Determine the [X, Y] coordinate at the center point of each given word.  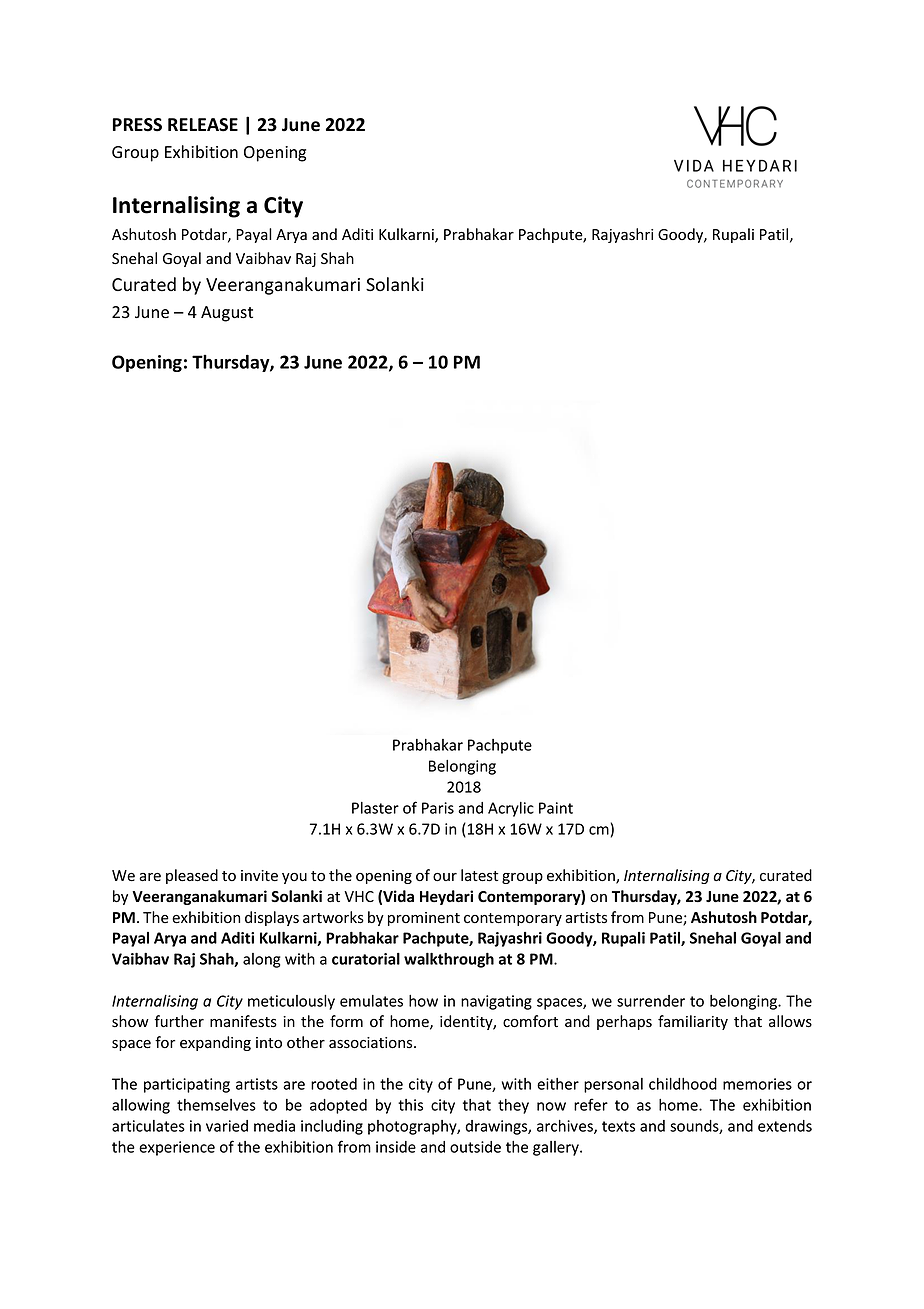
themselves [216, 1105]
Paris [438, 808]
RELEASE [203, 125]
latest [479, 875]
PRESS [137, 125]
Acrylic [511, 809]
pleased [192, 876]
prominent [424, 919]
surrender [651, 1001]
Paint [556, 808]
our [445, 877]
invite [259, 876]
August [227, 314]
